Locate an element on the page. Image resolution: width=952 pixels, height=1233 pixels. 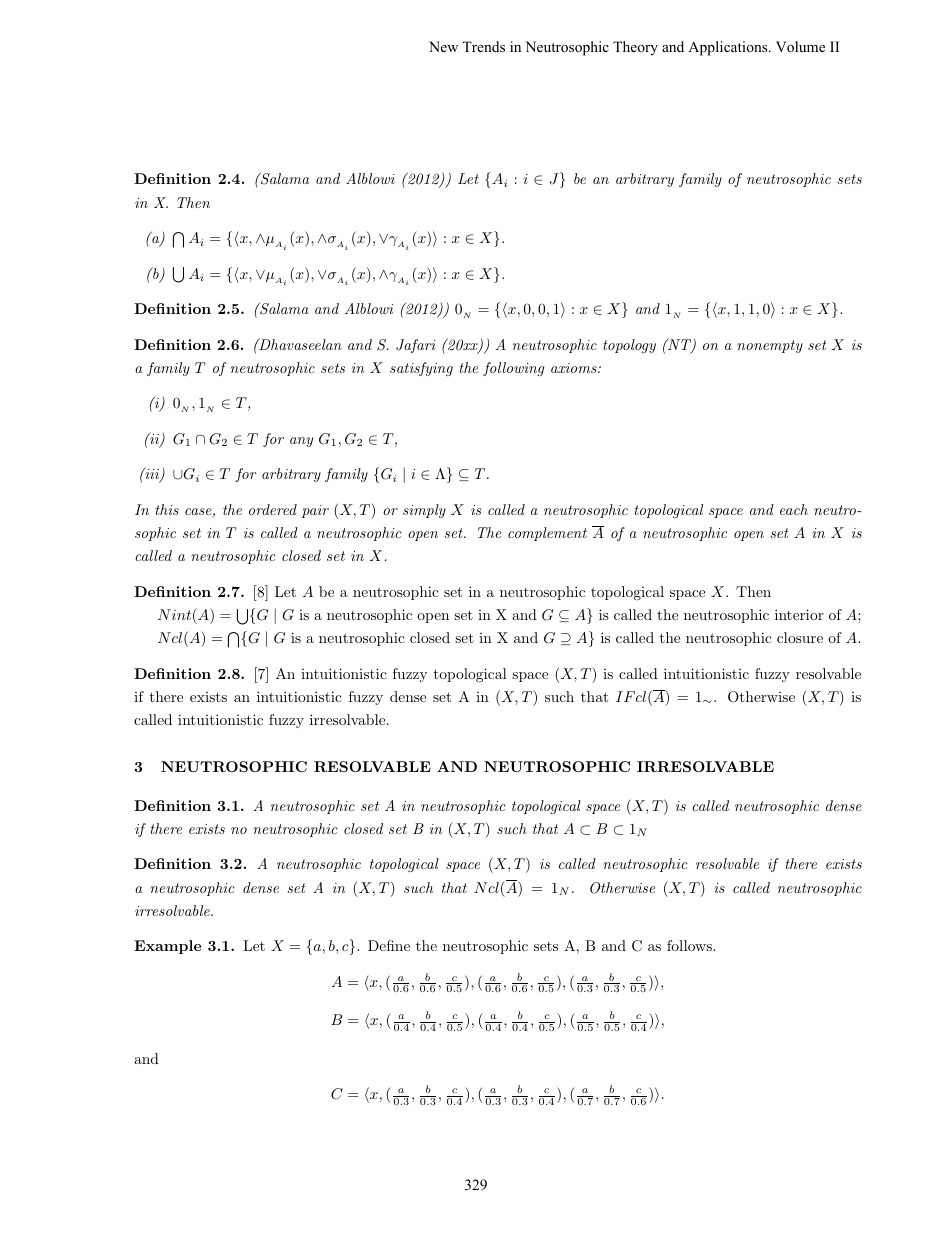
this is located at coordinates (167, 509).
